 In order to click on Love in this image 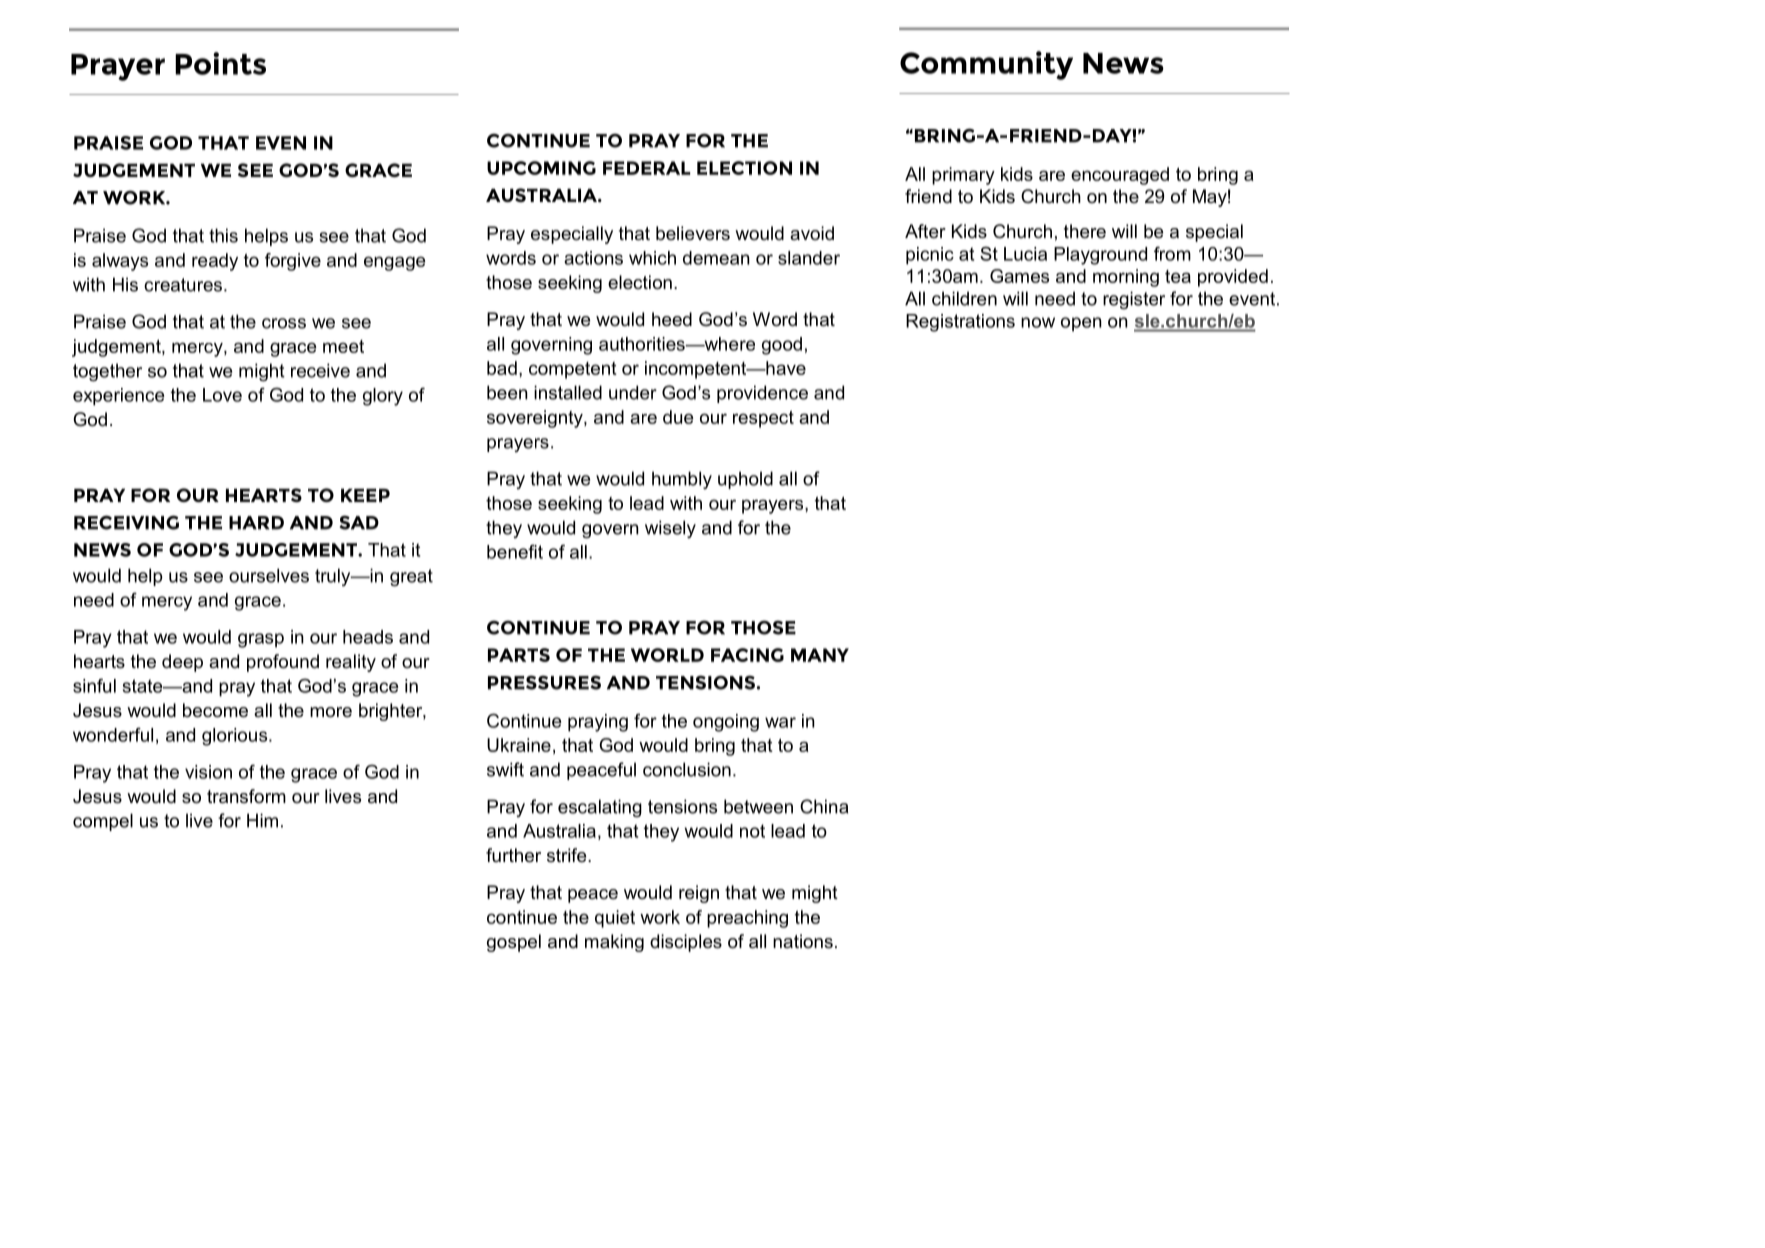, I will do `click(222, 395)`.
